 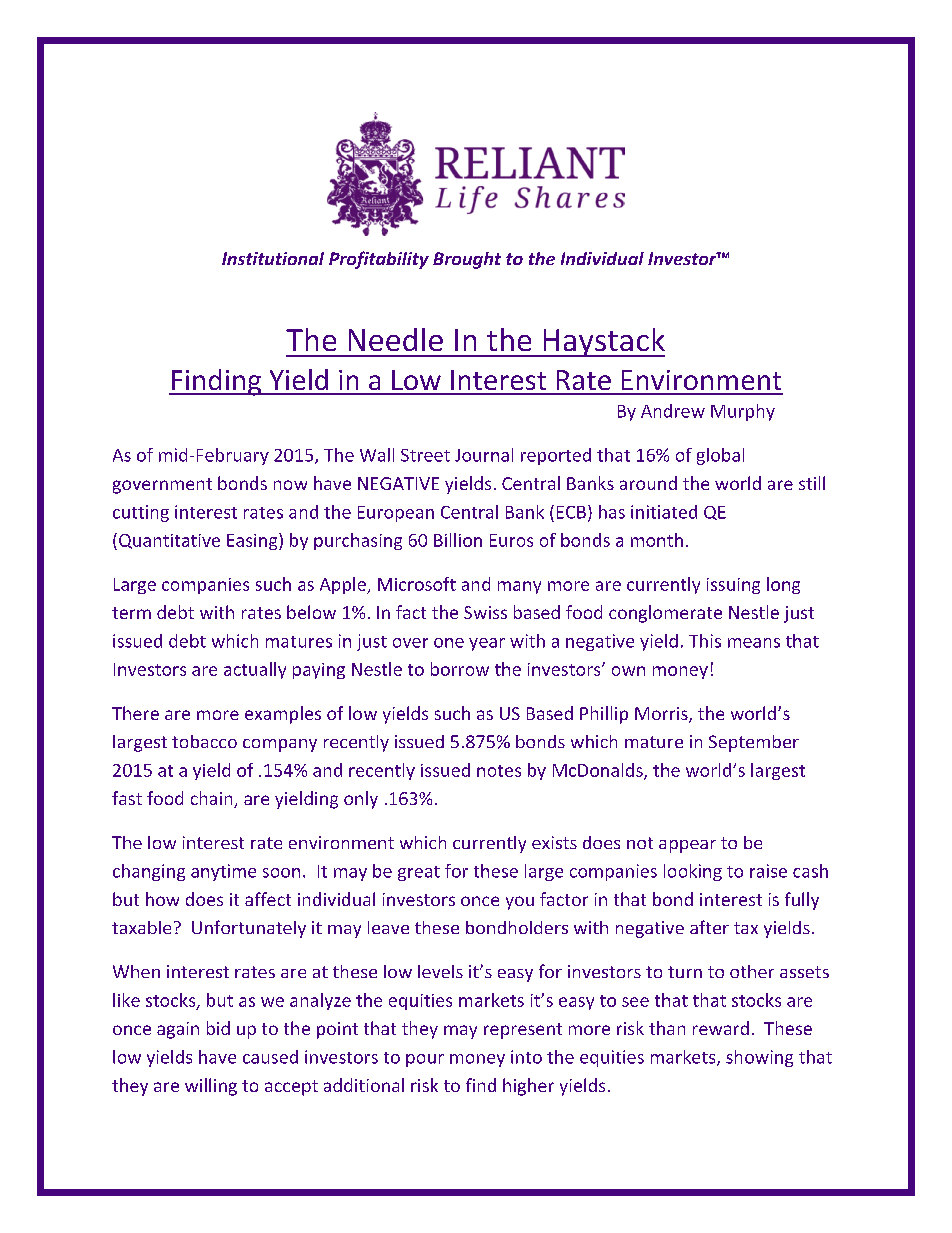 What do you see at coordinates (499, 771) in the screenshot?
I see `notes` at bounding box center [499, 771].
